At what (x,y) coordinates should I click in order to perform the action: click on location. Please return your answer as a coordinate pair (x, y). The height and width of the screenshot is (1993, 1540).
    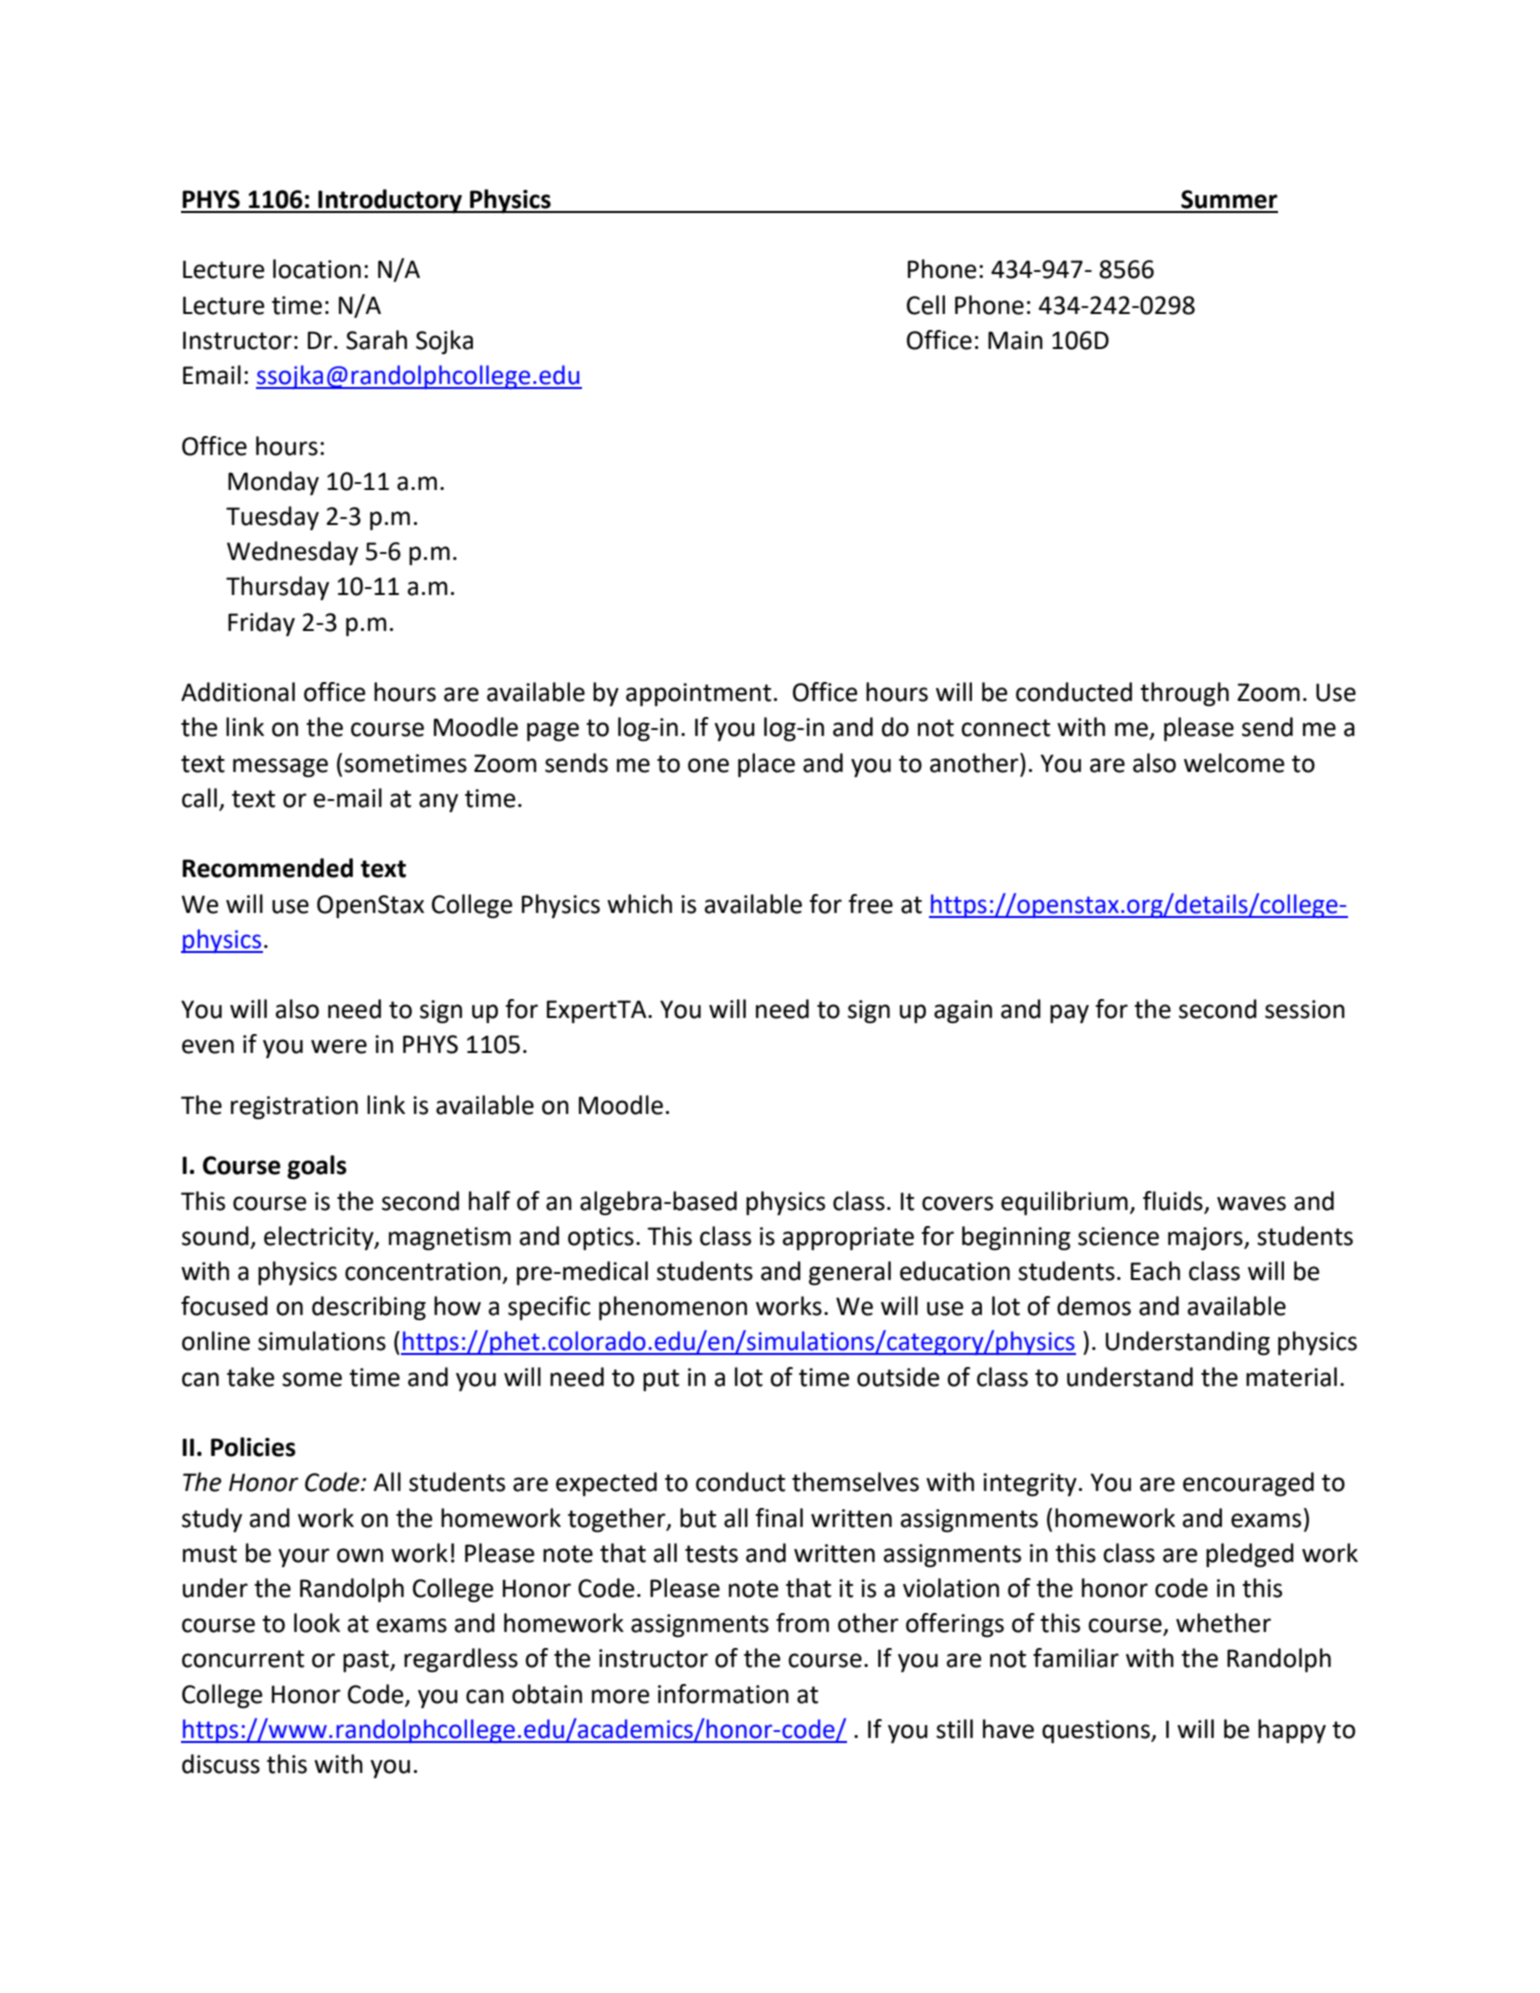
    Looking at the image, I should click on (317, 269).
